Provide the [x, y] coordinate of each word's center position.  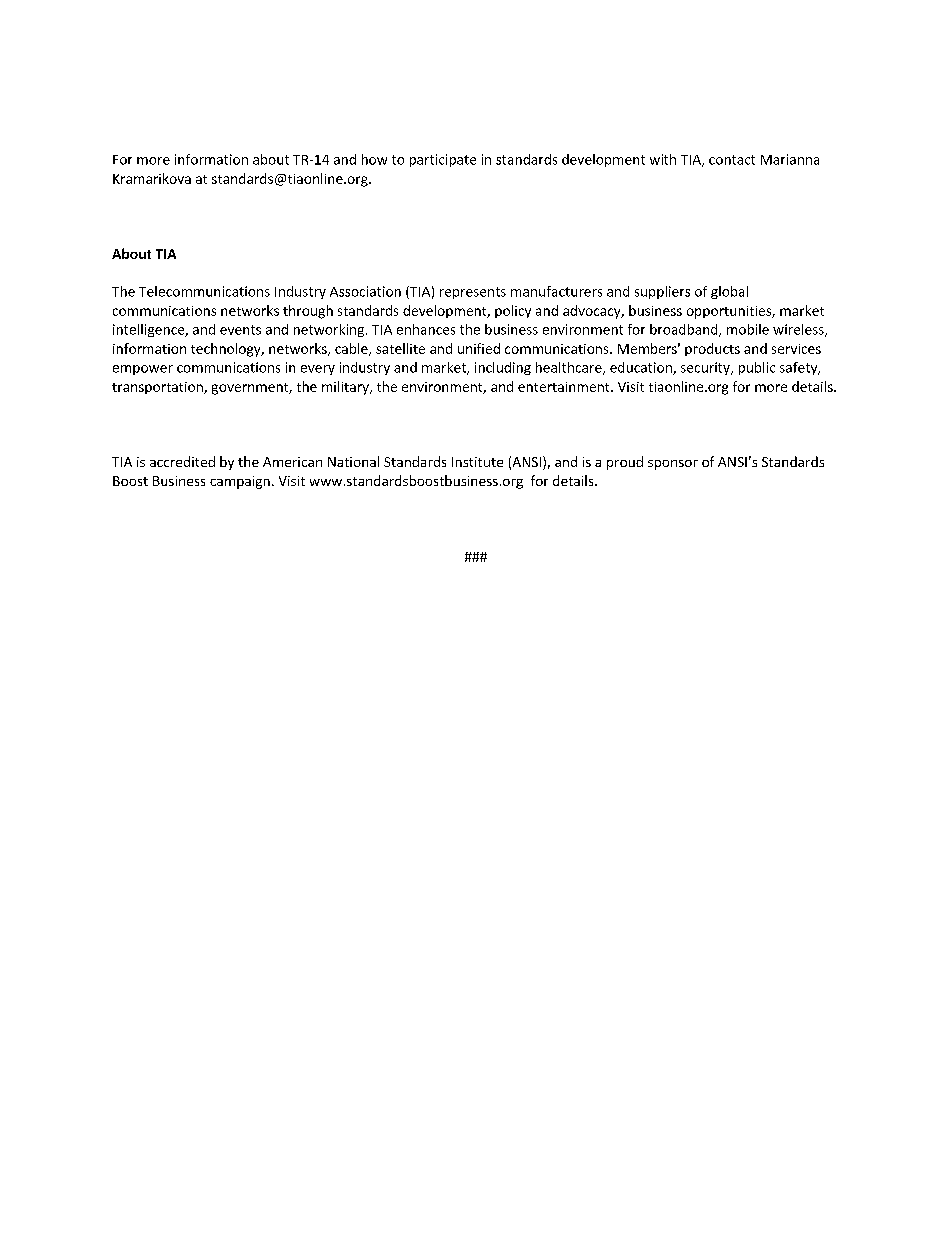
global [729, 292]
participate [443, 160]
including [503, 368]
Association [365, 291]
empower [143, 370]
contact [732, 160]
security [706, 368]
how [374, 159]
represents [473, 293]
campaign [240, 482]
